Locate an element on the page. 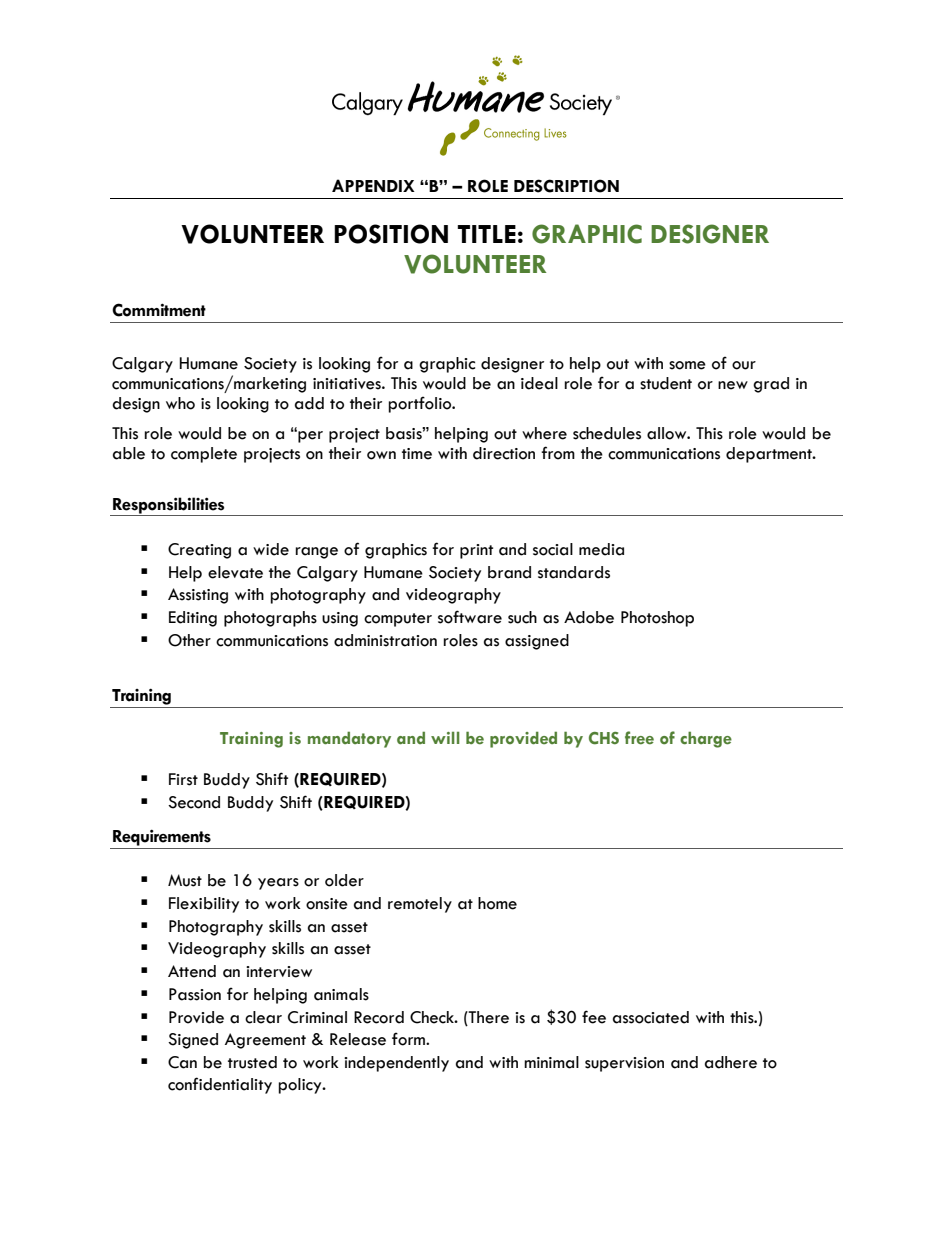 The image size is (952, 1233). TITLE is located at coordinates (486, 234).
